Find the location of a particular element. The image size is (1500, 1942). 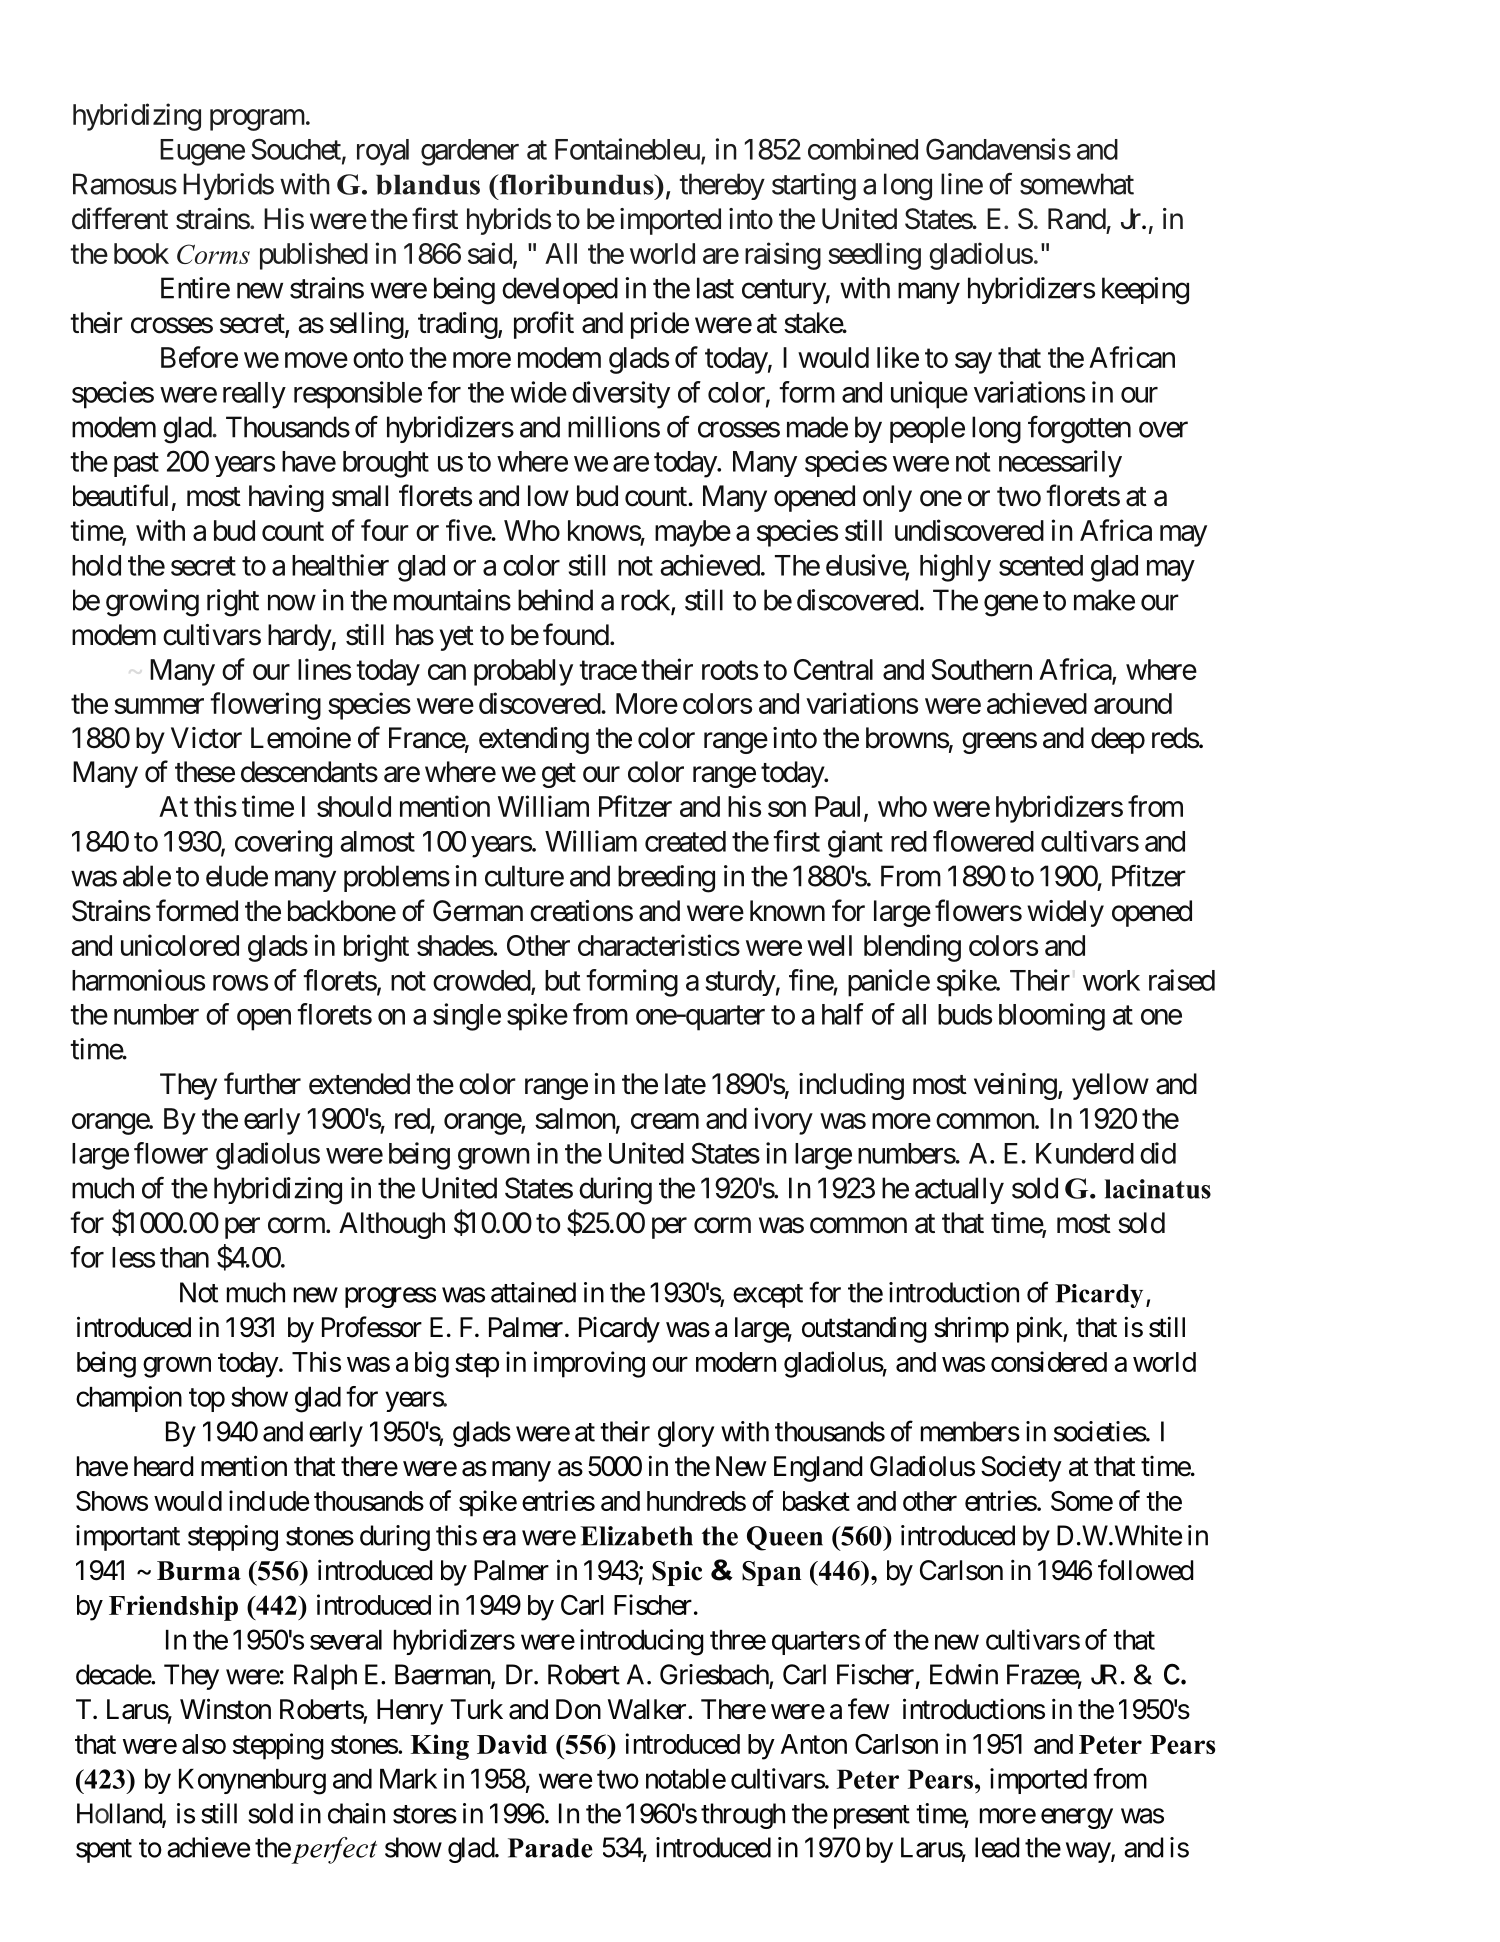

last is located at coordinates (715, 288).
